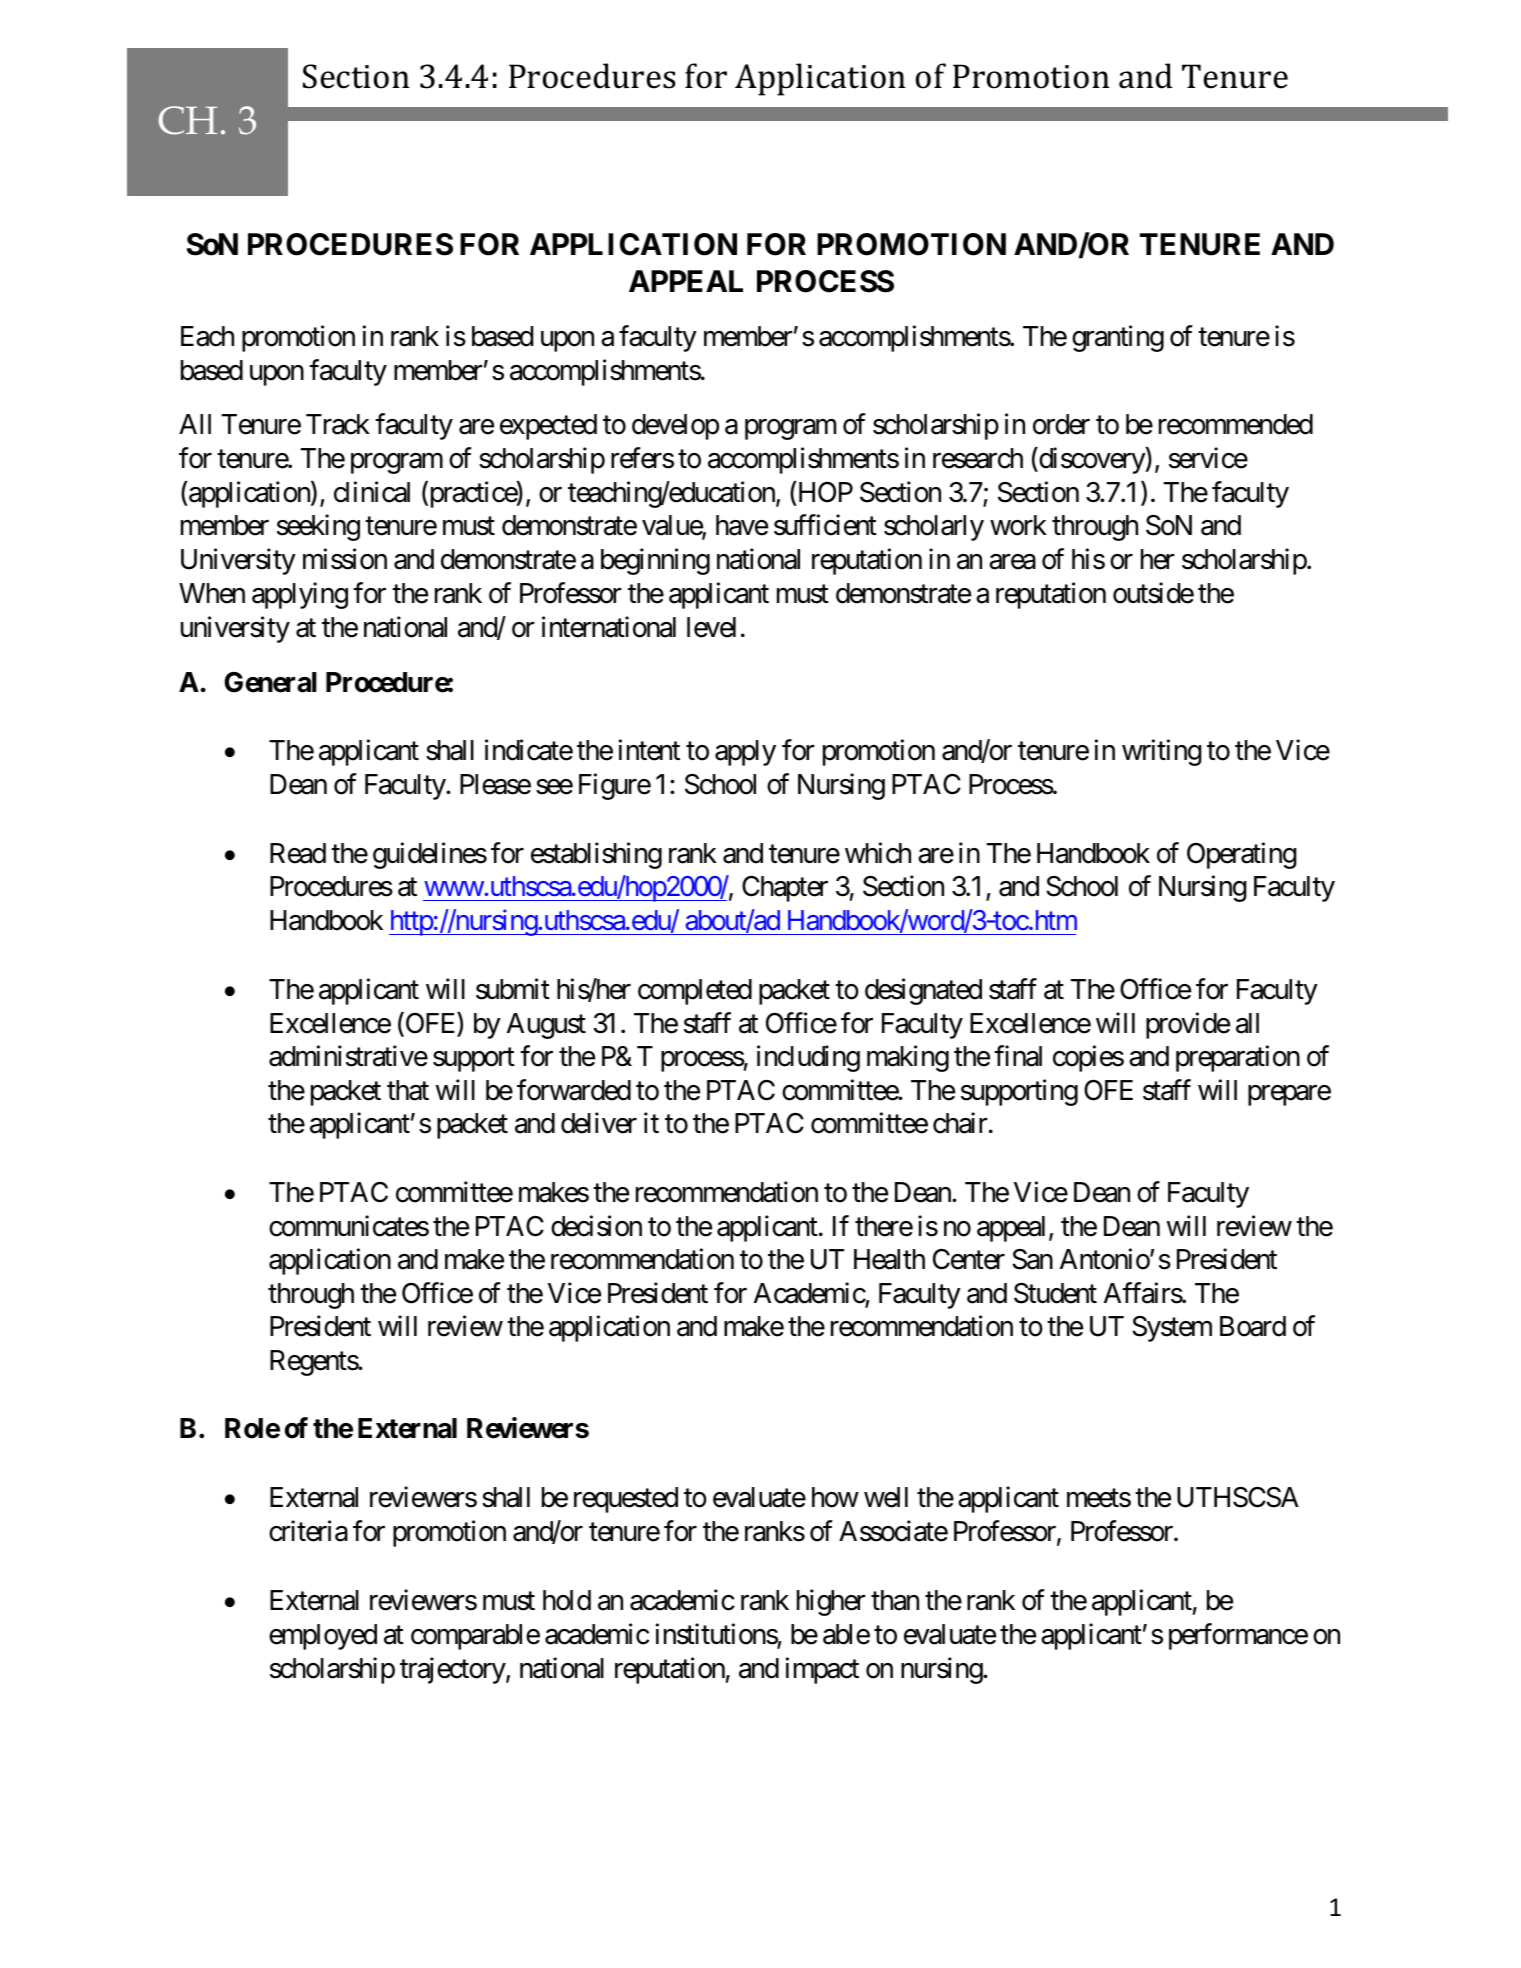 Image resolution: width=1521 pixels, height=1968 pixels. I want to click on criteria, so click(308, 1531).
